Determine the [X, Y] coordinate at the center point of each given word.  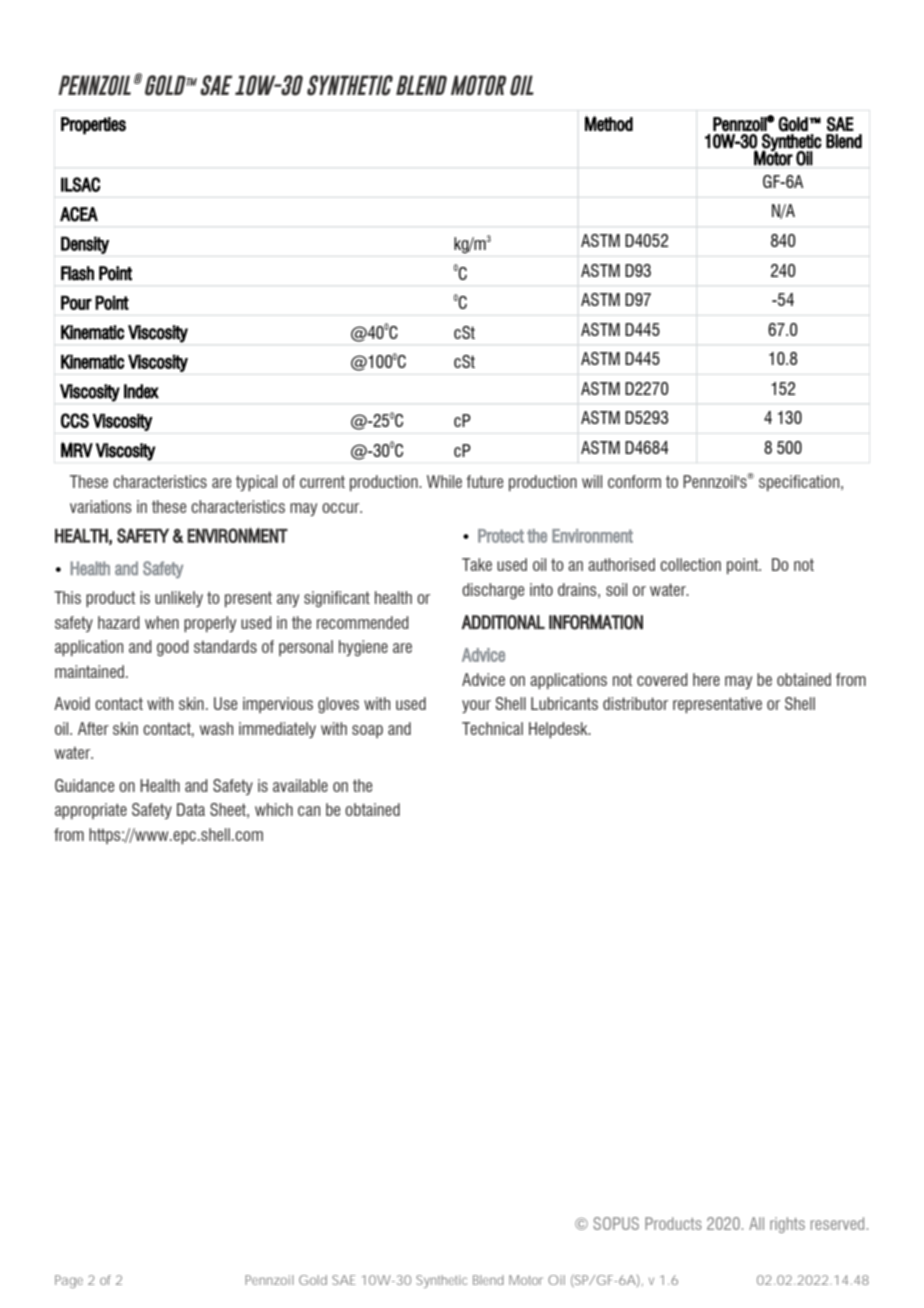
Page [69, 1281]
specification [800, 483]
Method [609, 123]
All [756, 1223]
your [476, 706]
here [706, 679]
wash [216, 728]
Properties [93, 126]
